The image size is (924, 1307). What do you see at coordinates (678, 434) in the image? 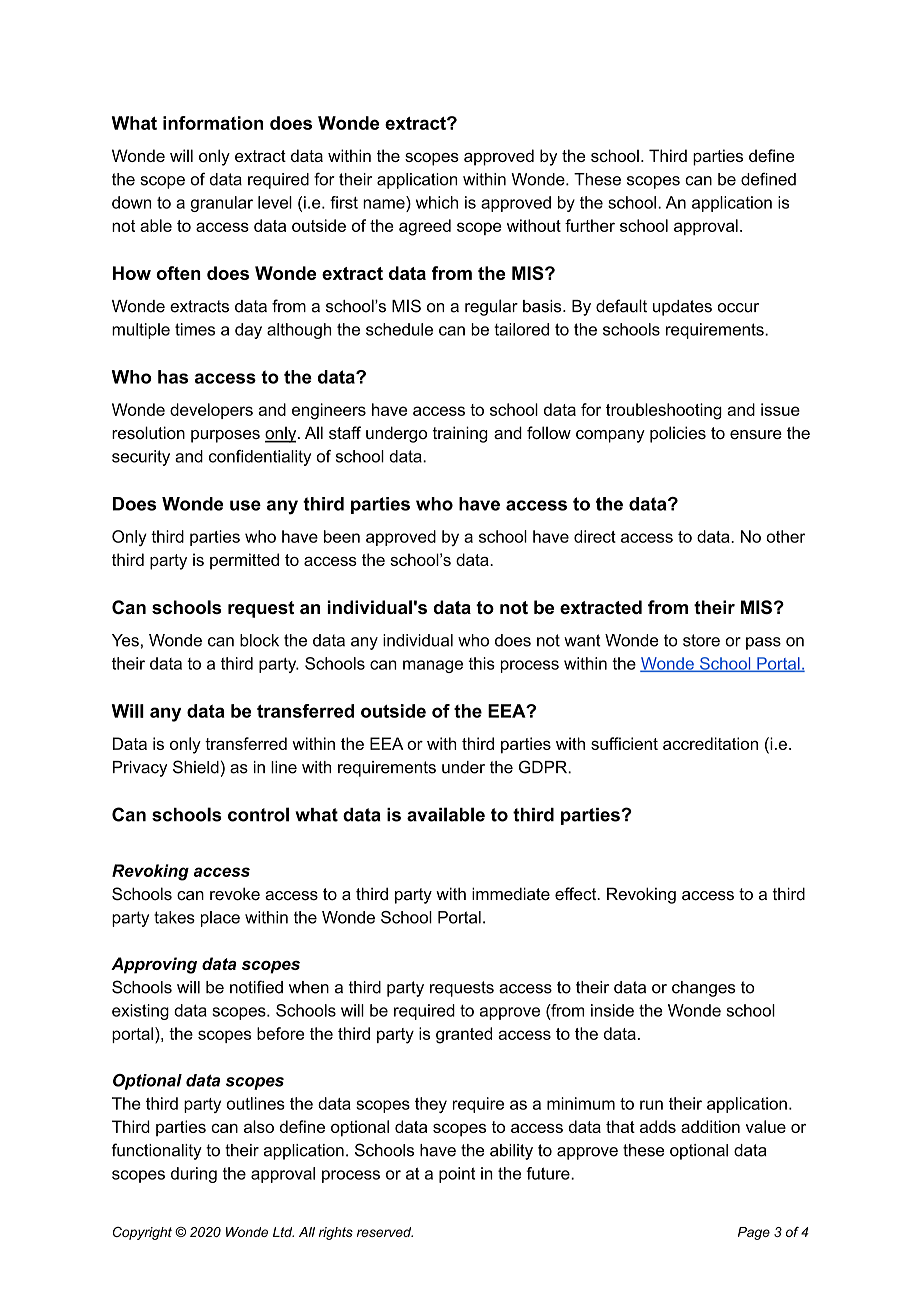
I see `policies` at bounding box center [678, 434].
